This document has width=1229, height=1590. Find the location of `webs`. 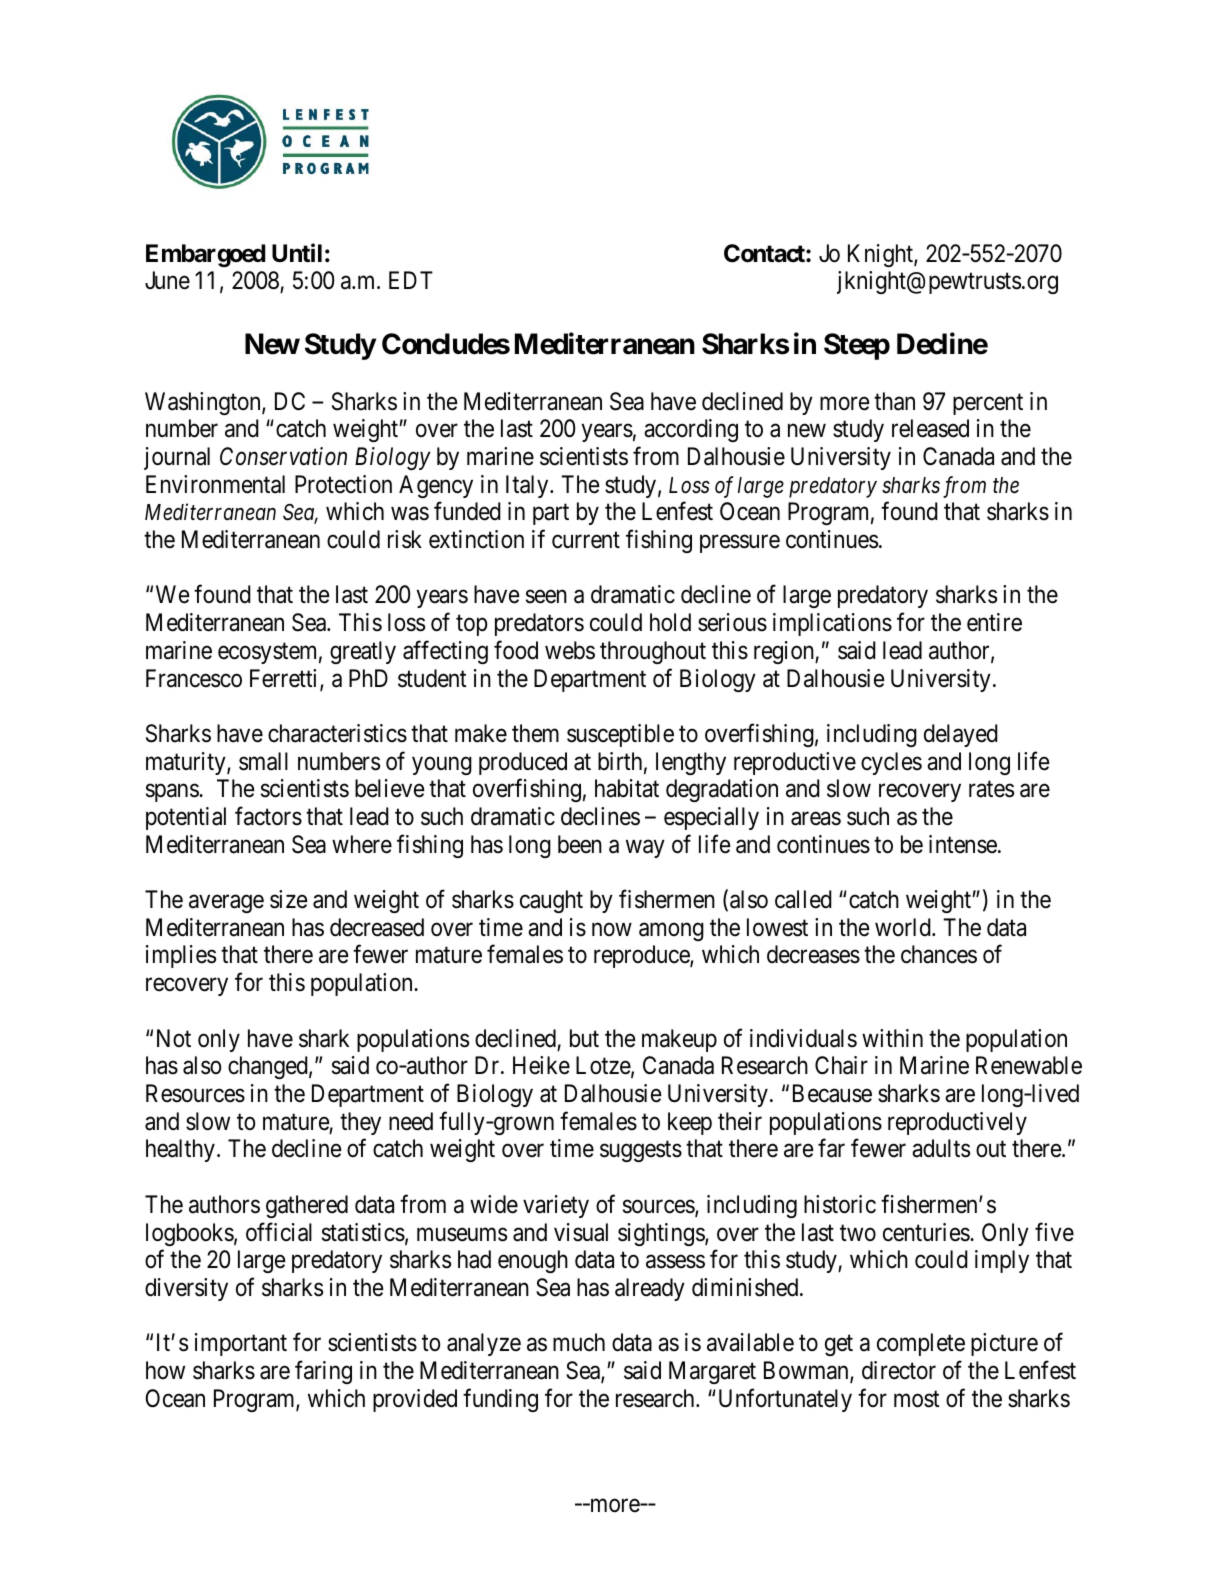

webs is located at coordinates (570, 650).
